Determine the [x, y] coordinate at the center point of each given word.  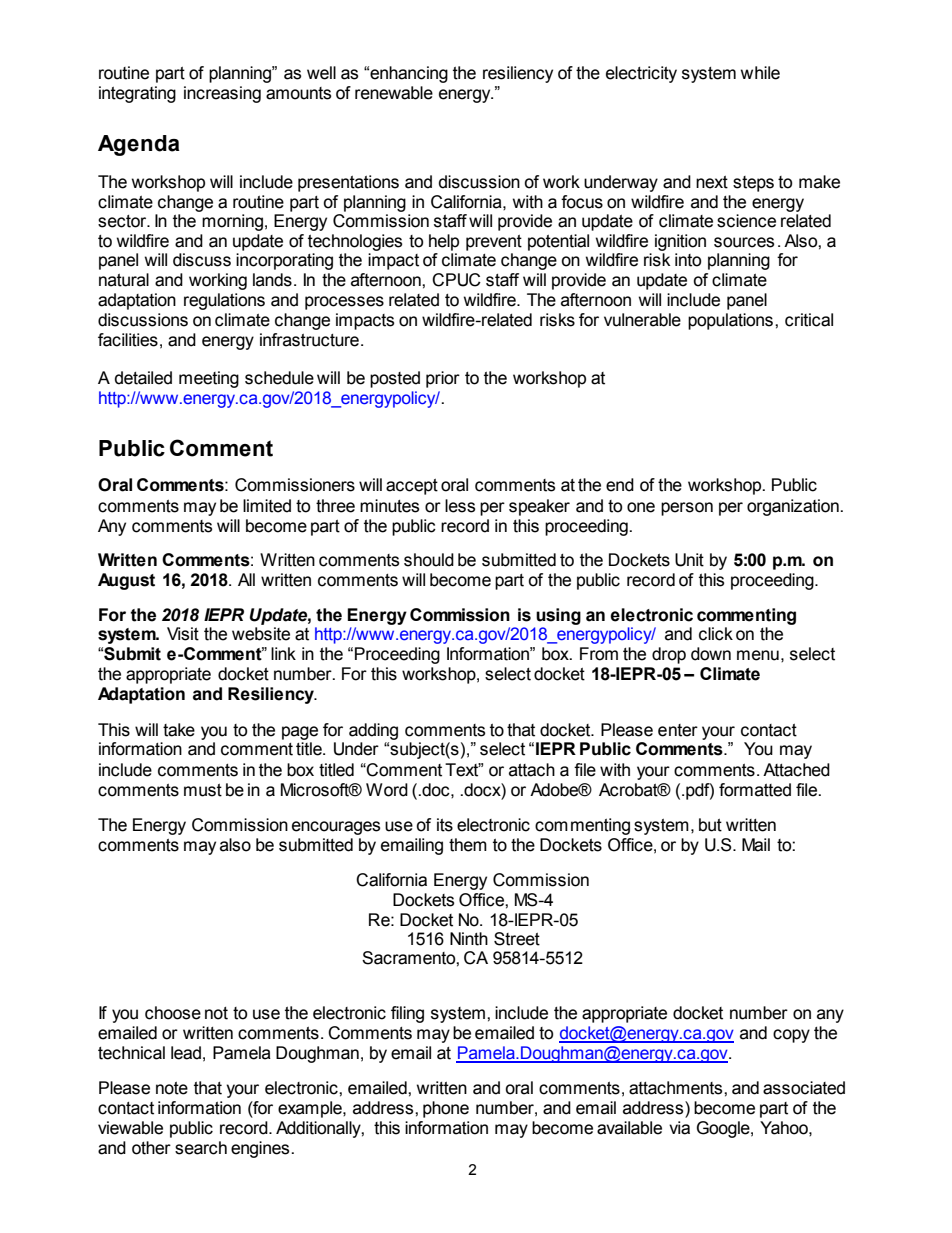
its [445, 825]
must [203, 790]
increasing [222, 94]
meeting [209, 379]
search [201, 1148]
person [687, 509]
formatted [755, 790]
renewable [394, 93]
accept [412, 487]
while [760, 73]
